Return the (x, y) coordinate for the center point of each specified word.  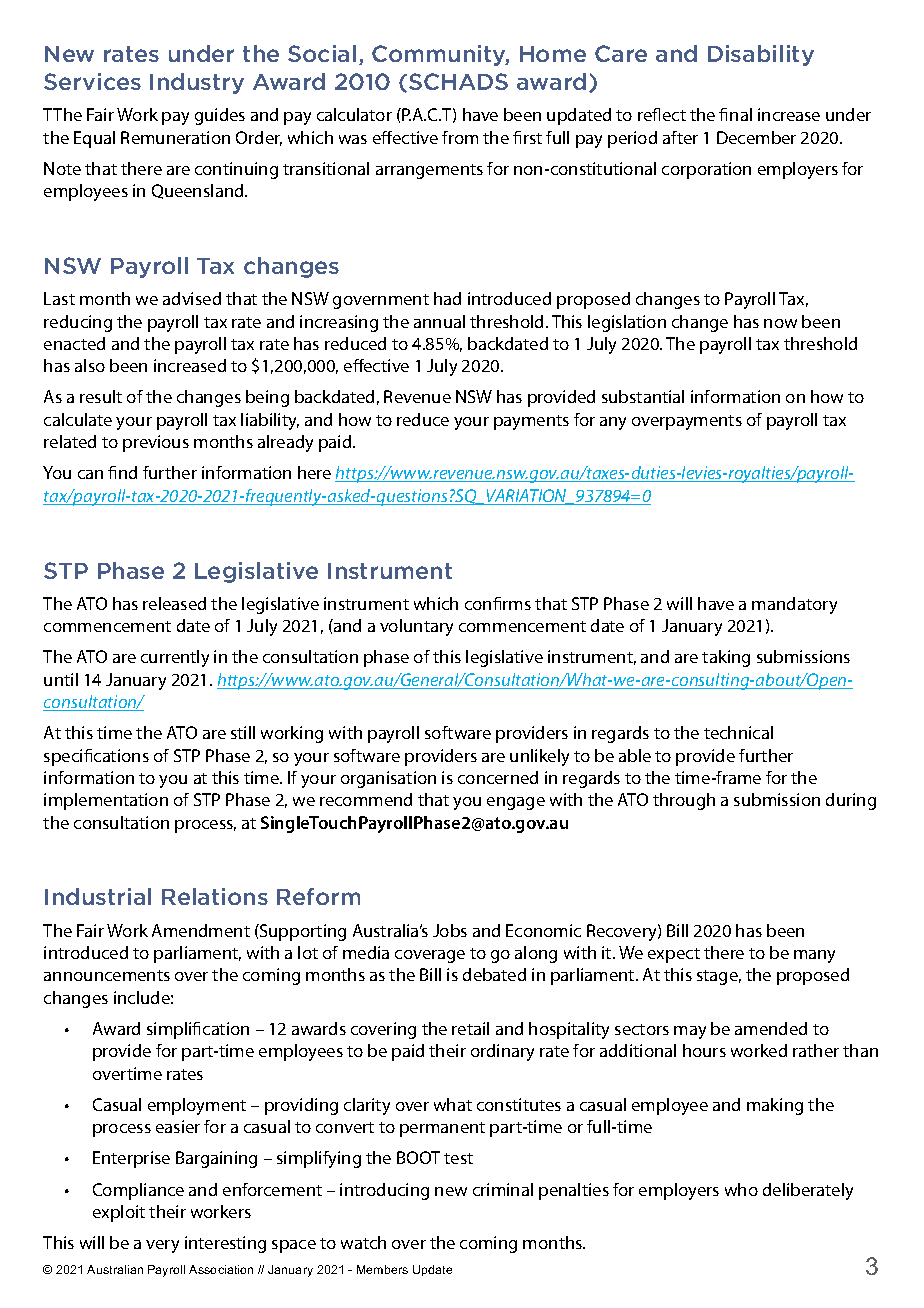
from (460, 137)
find (122, 472)
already (285, 443)
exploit (119, 1213)
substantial (643, 396)
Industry (197, 83)
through (684, 801)
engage (516, 803)
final (735, 114)
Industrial (98, 896)
